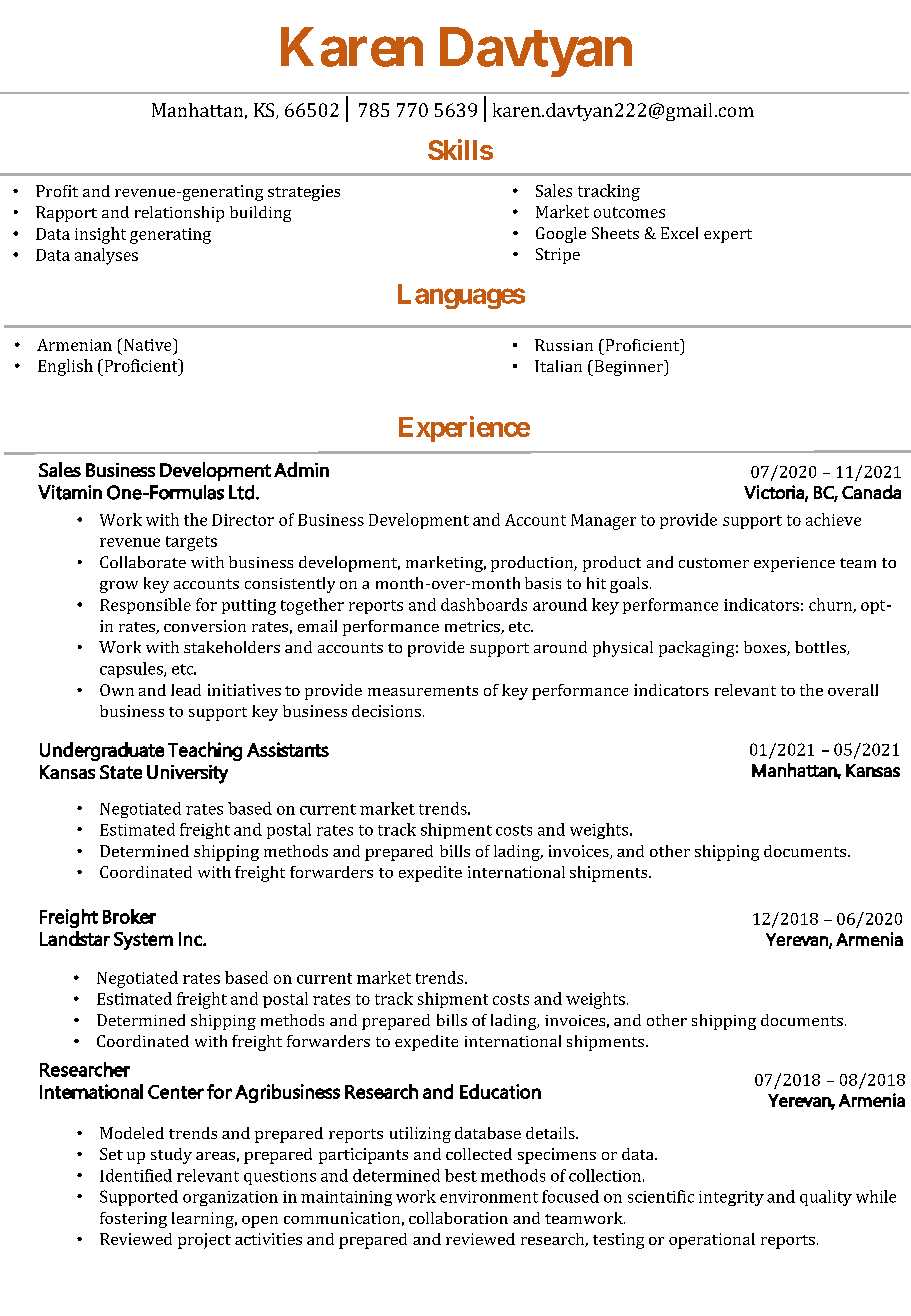 The image size is (911, 1316). What do you see at coordinates (288, 749) in the screenshot?
I see `Assistants` at bounding box center [288, 749].
